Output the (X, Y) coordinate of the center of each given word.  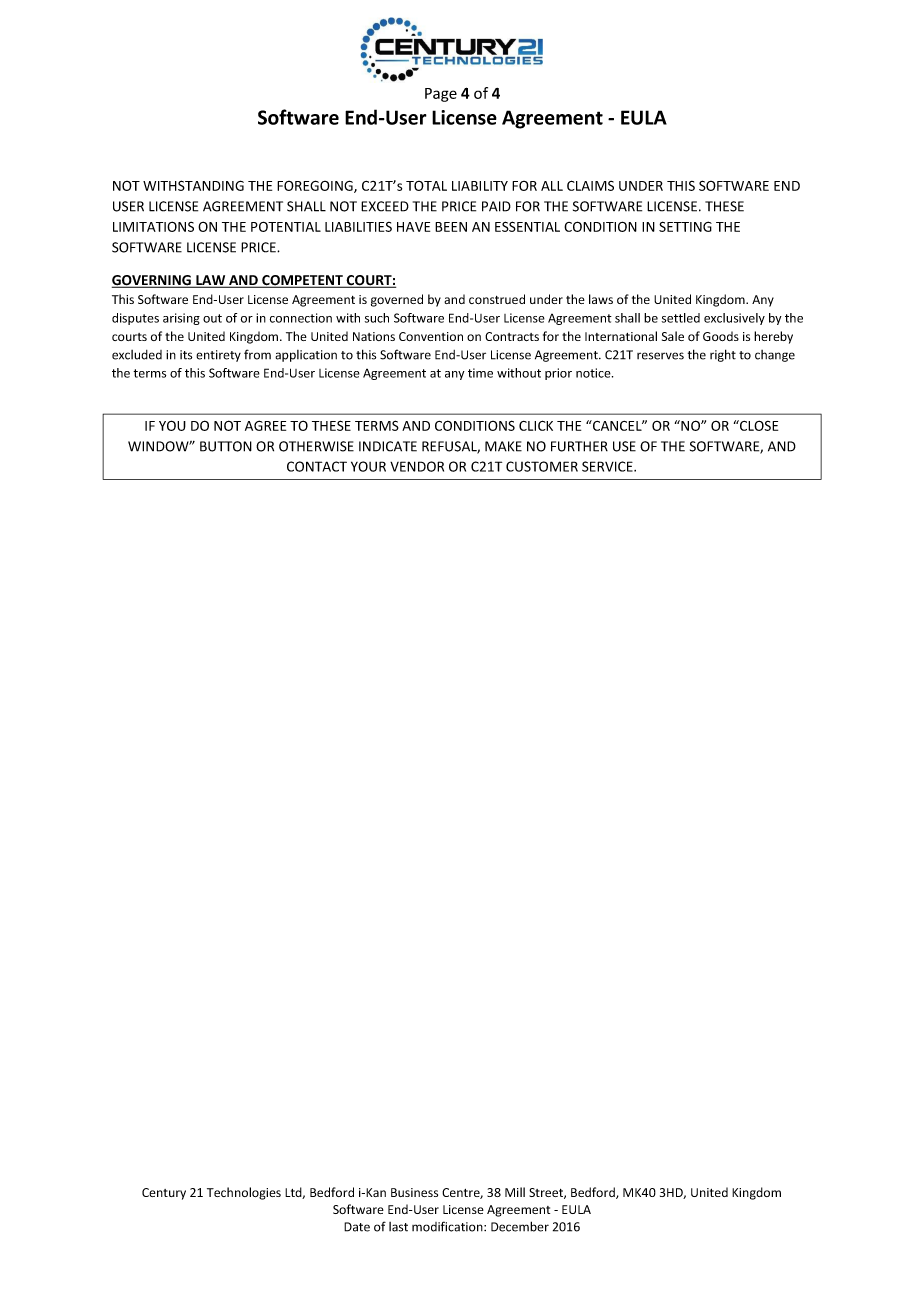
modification (448, 1226)
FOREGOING (316, 186)
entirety (218, 356)
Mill (515, 1192)
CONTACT (317, 466)
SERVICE (608, 466)
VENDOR (417, 466)
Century (164, 1194)
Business (414, 1192)
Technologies (244, 1193)
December (520, 1226)
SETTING (685, 226)
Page (441, 95)
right (723, 355)
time (480, 373)
